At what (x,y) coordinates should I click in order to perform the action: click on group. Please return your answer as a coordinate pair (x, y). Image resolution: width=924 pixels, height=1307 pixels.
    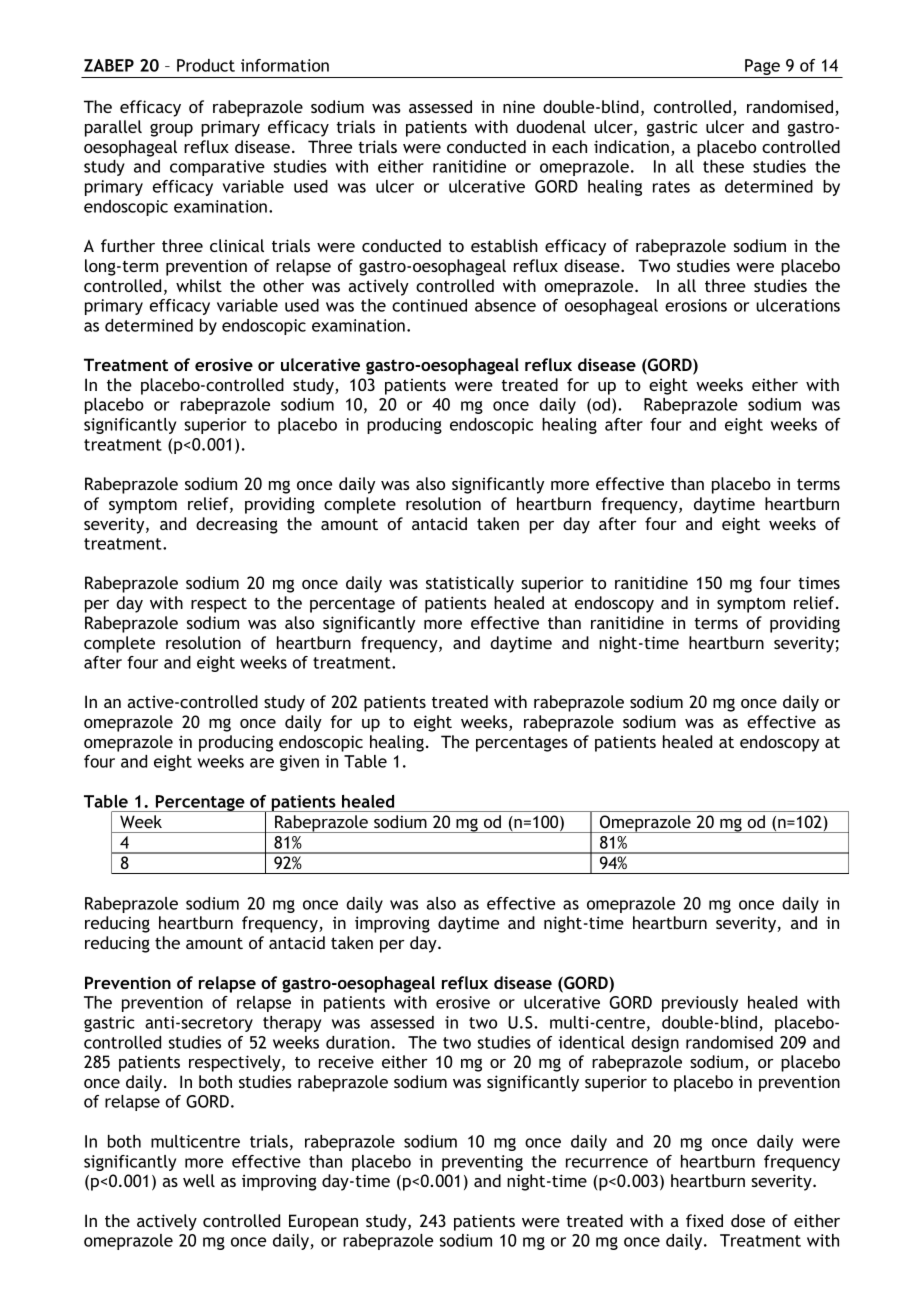
    Looking at the image, I should click on (171, 130).
